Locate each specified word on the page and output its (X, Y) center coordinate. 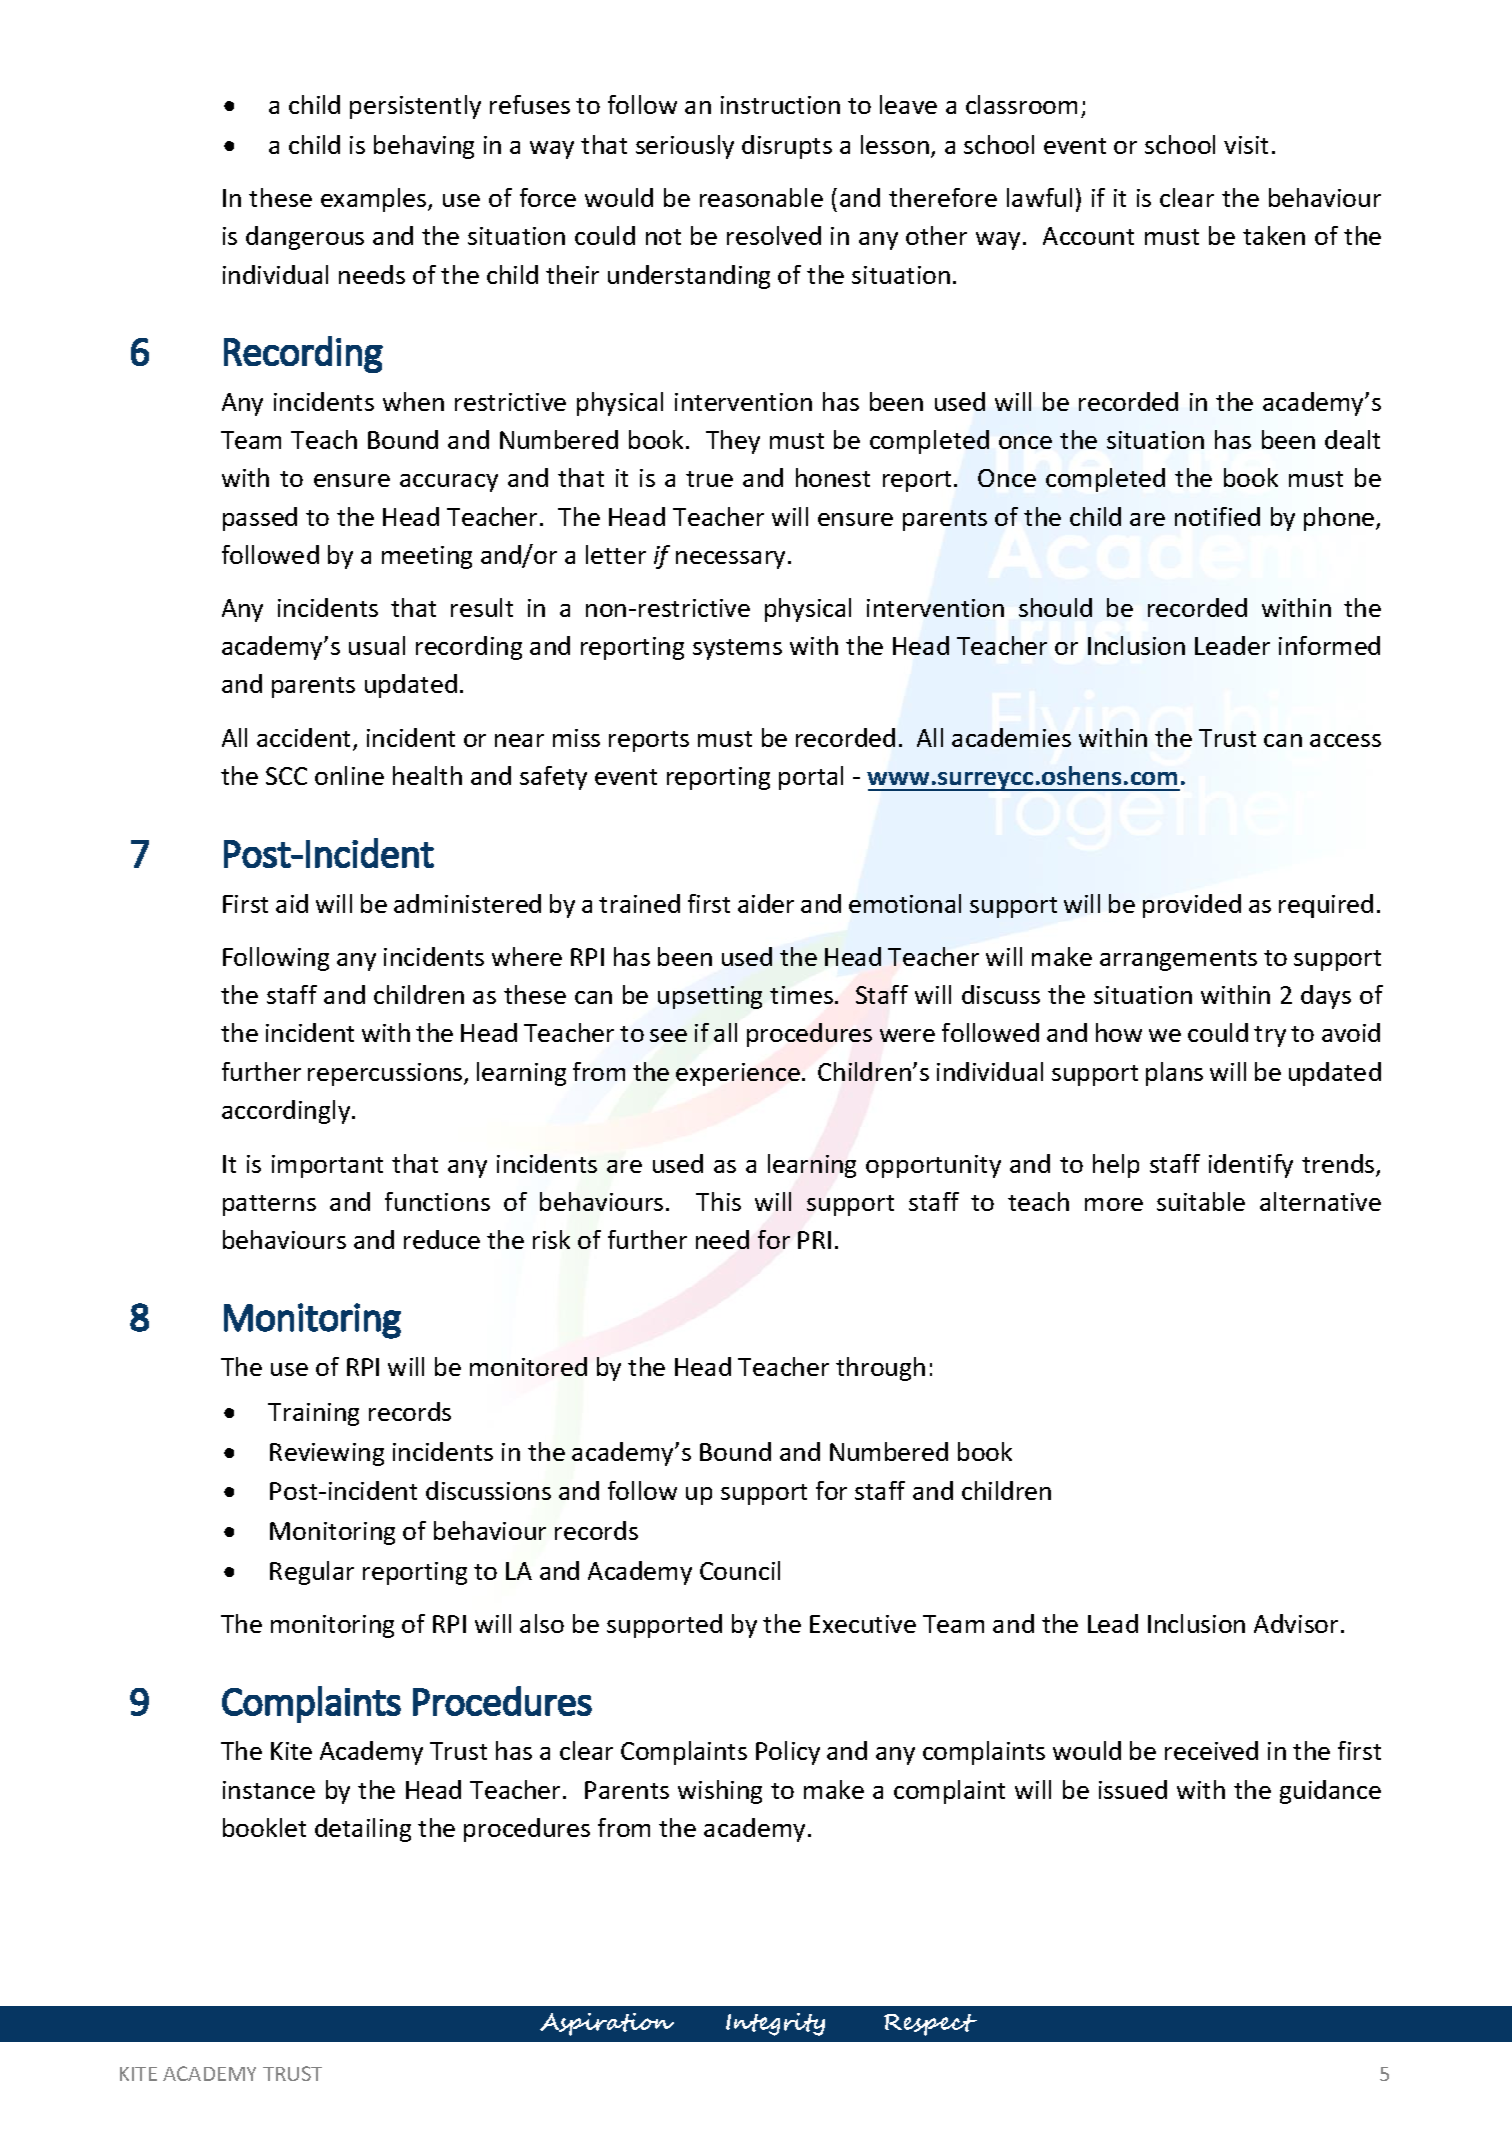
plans (1174, 1074)
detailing (363, 1830)
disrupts (787, 147)
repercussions (386, 1074)
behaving (424, 147)
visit (1246, 145)
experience (738, 1074)
